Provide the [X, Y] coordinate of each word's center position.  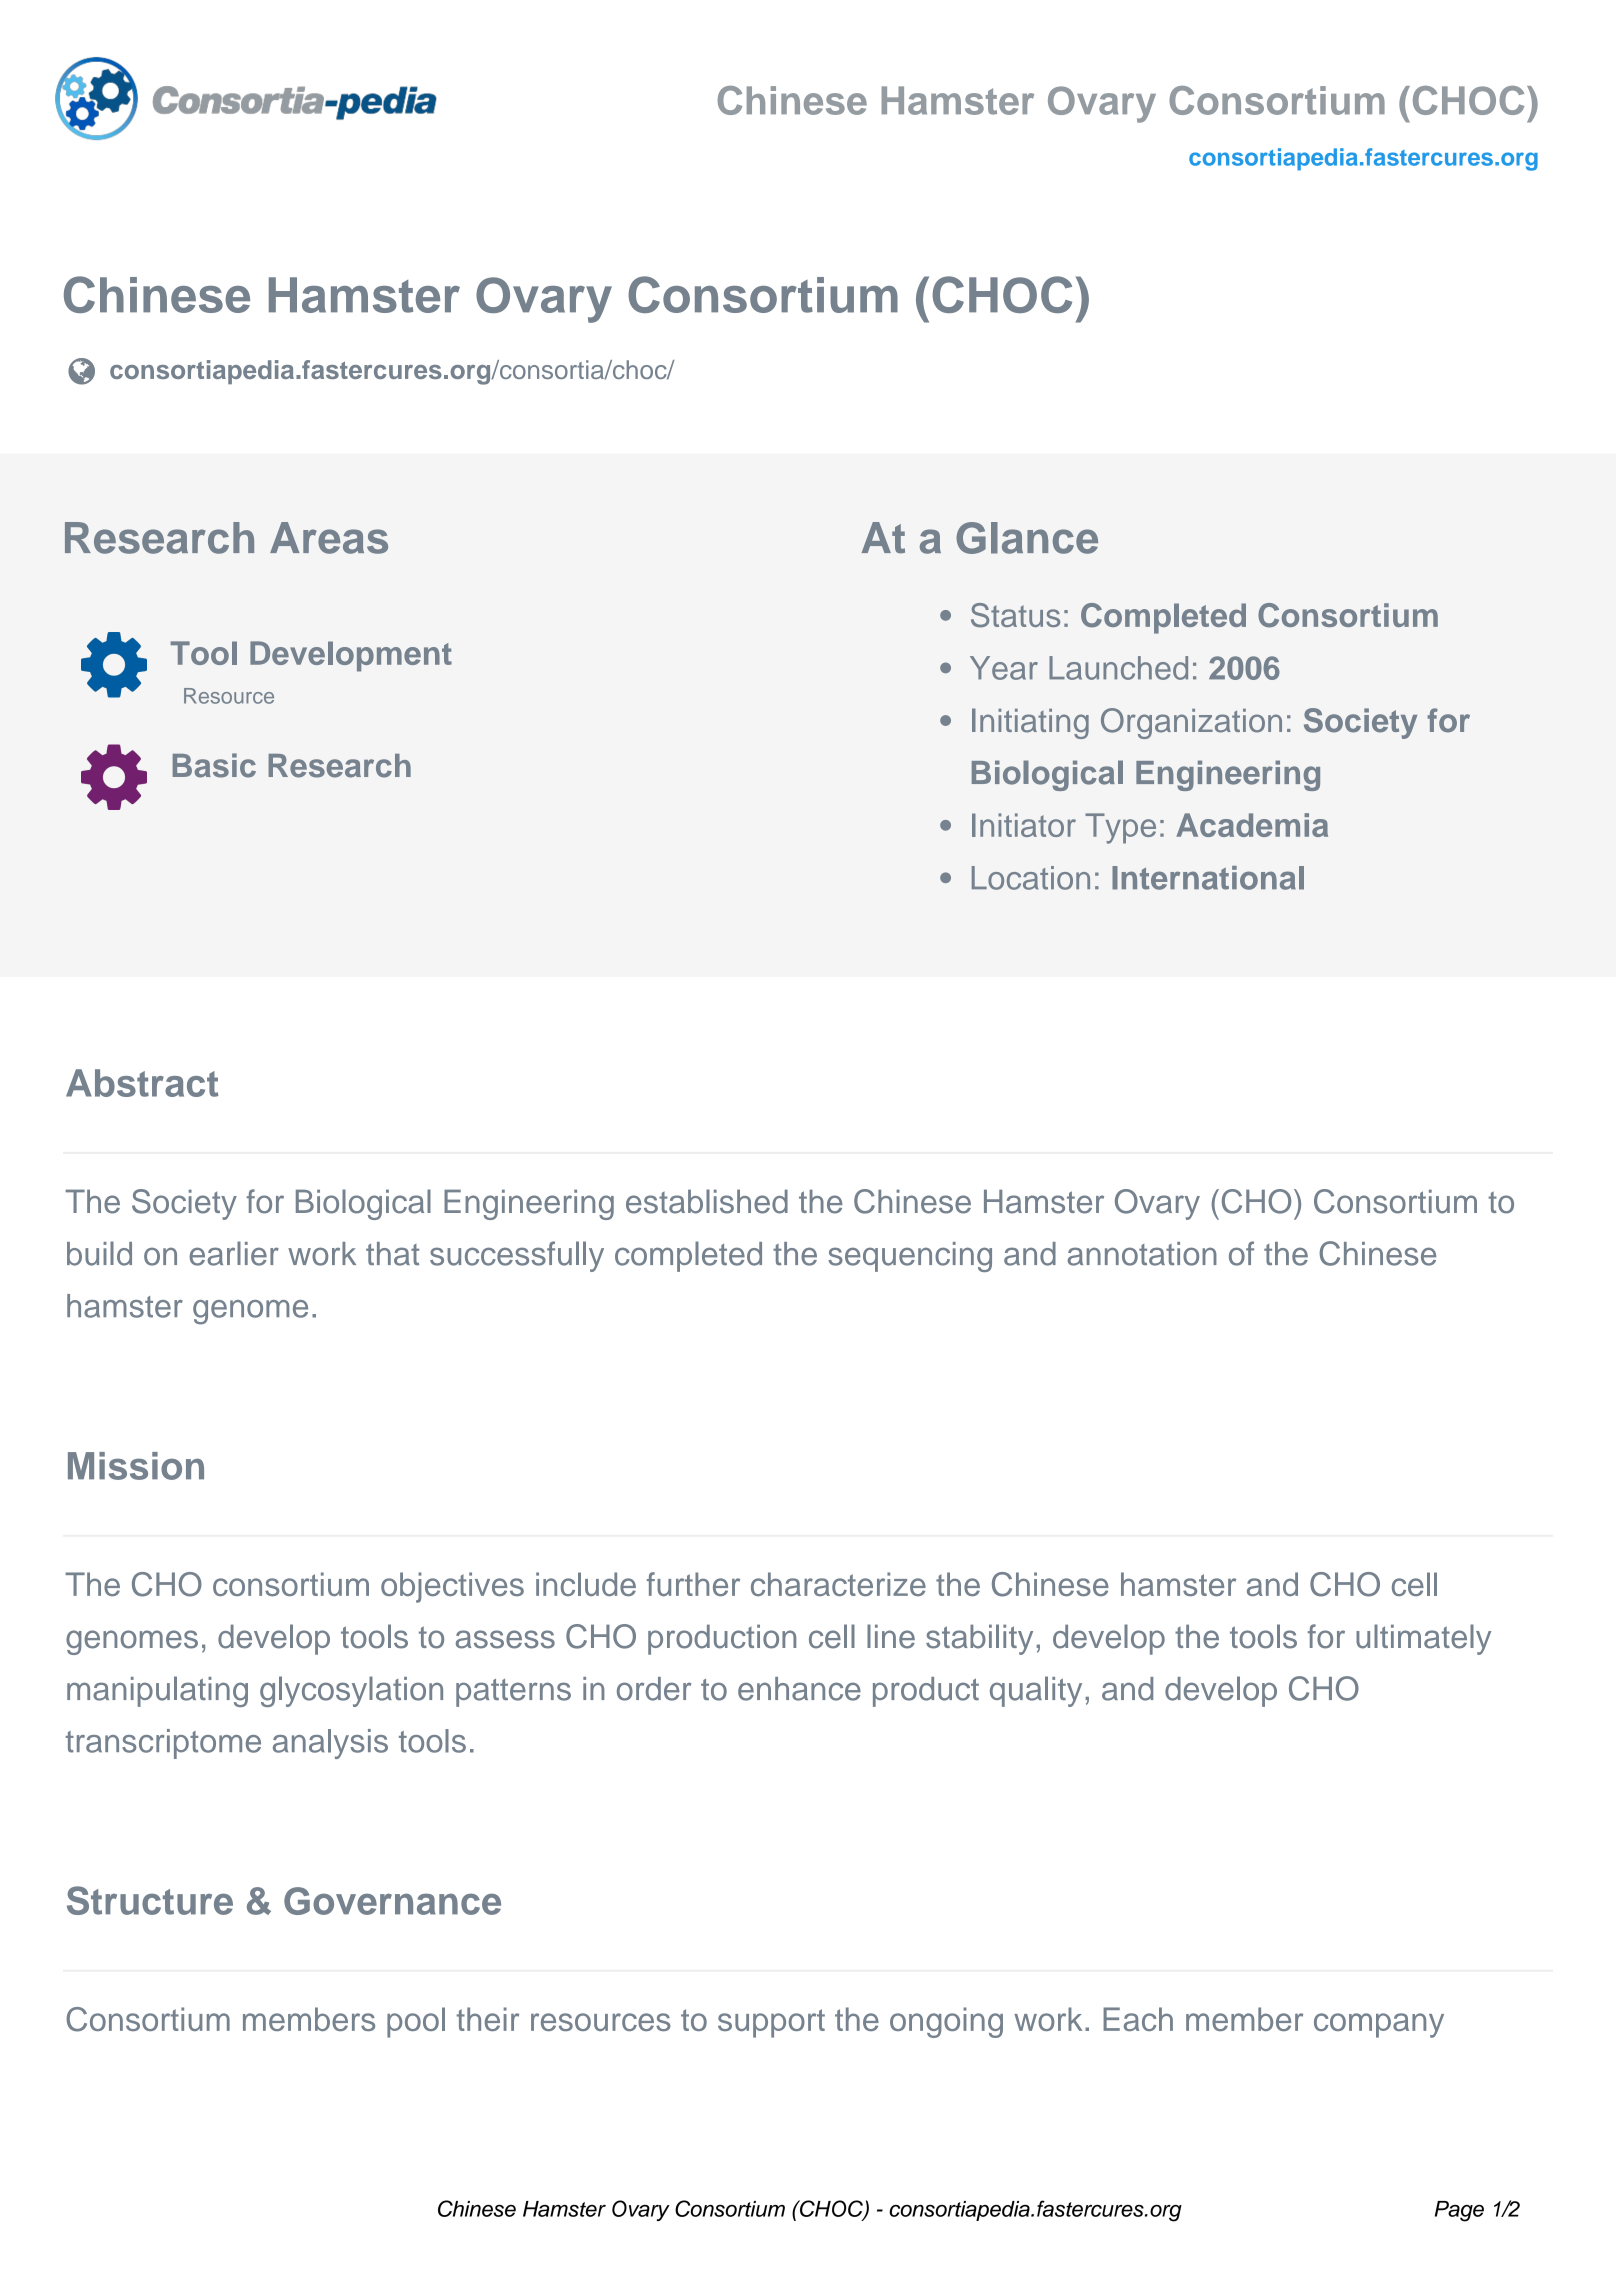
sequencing [910, 1257]
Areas [329, 538]
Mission [136, 1466]
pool [416, 2022]
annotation [1142, 1254]
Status [1015, 615]
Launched [1118, 668]
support [771, 2023]
